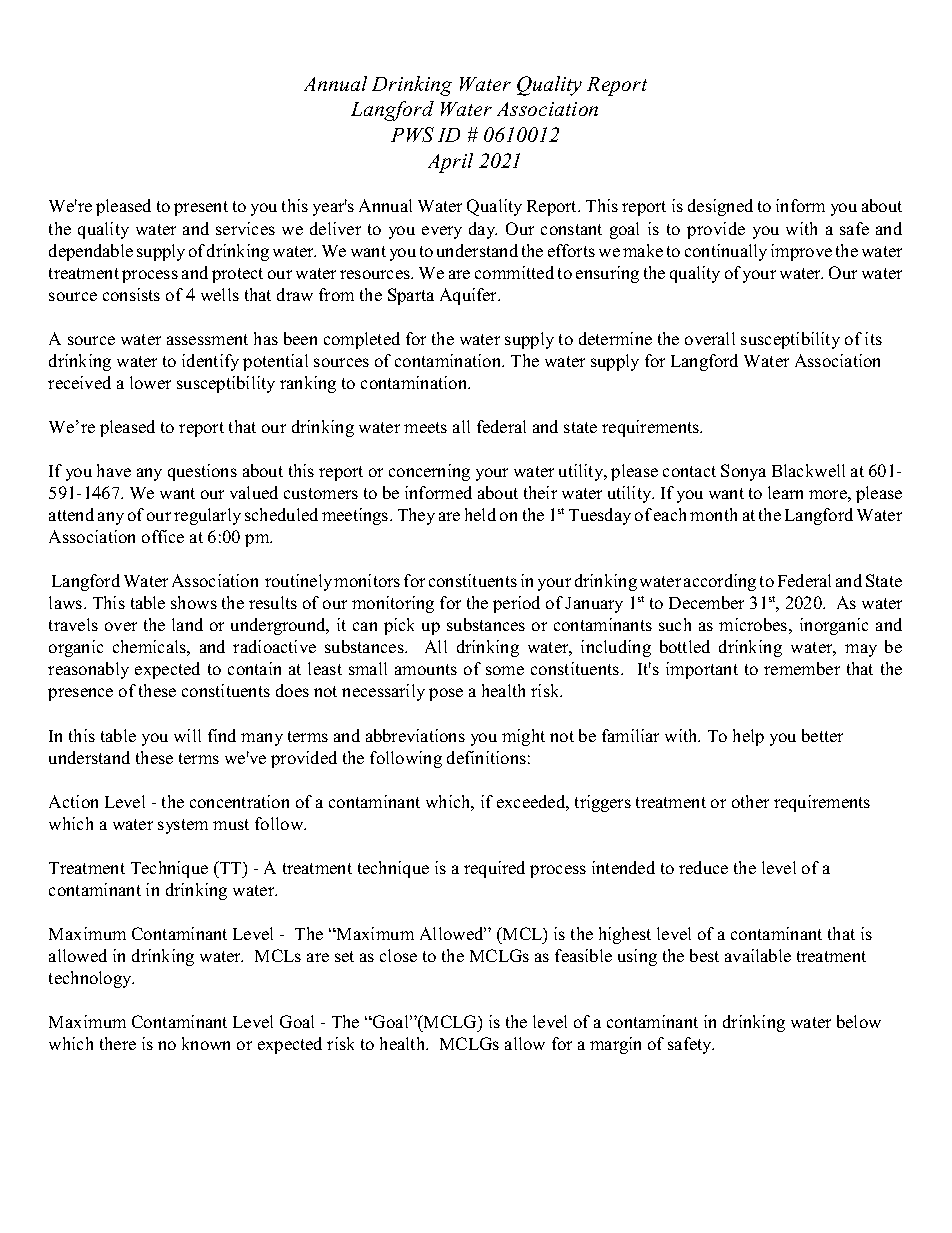 This page has height=1233, width=952. What do you see at coordinates (206, 1043) in the page?
I see `known` at bounding box center [206, 1043].
